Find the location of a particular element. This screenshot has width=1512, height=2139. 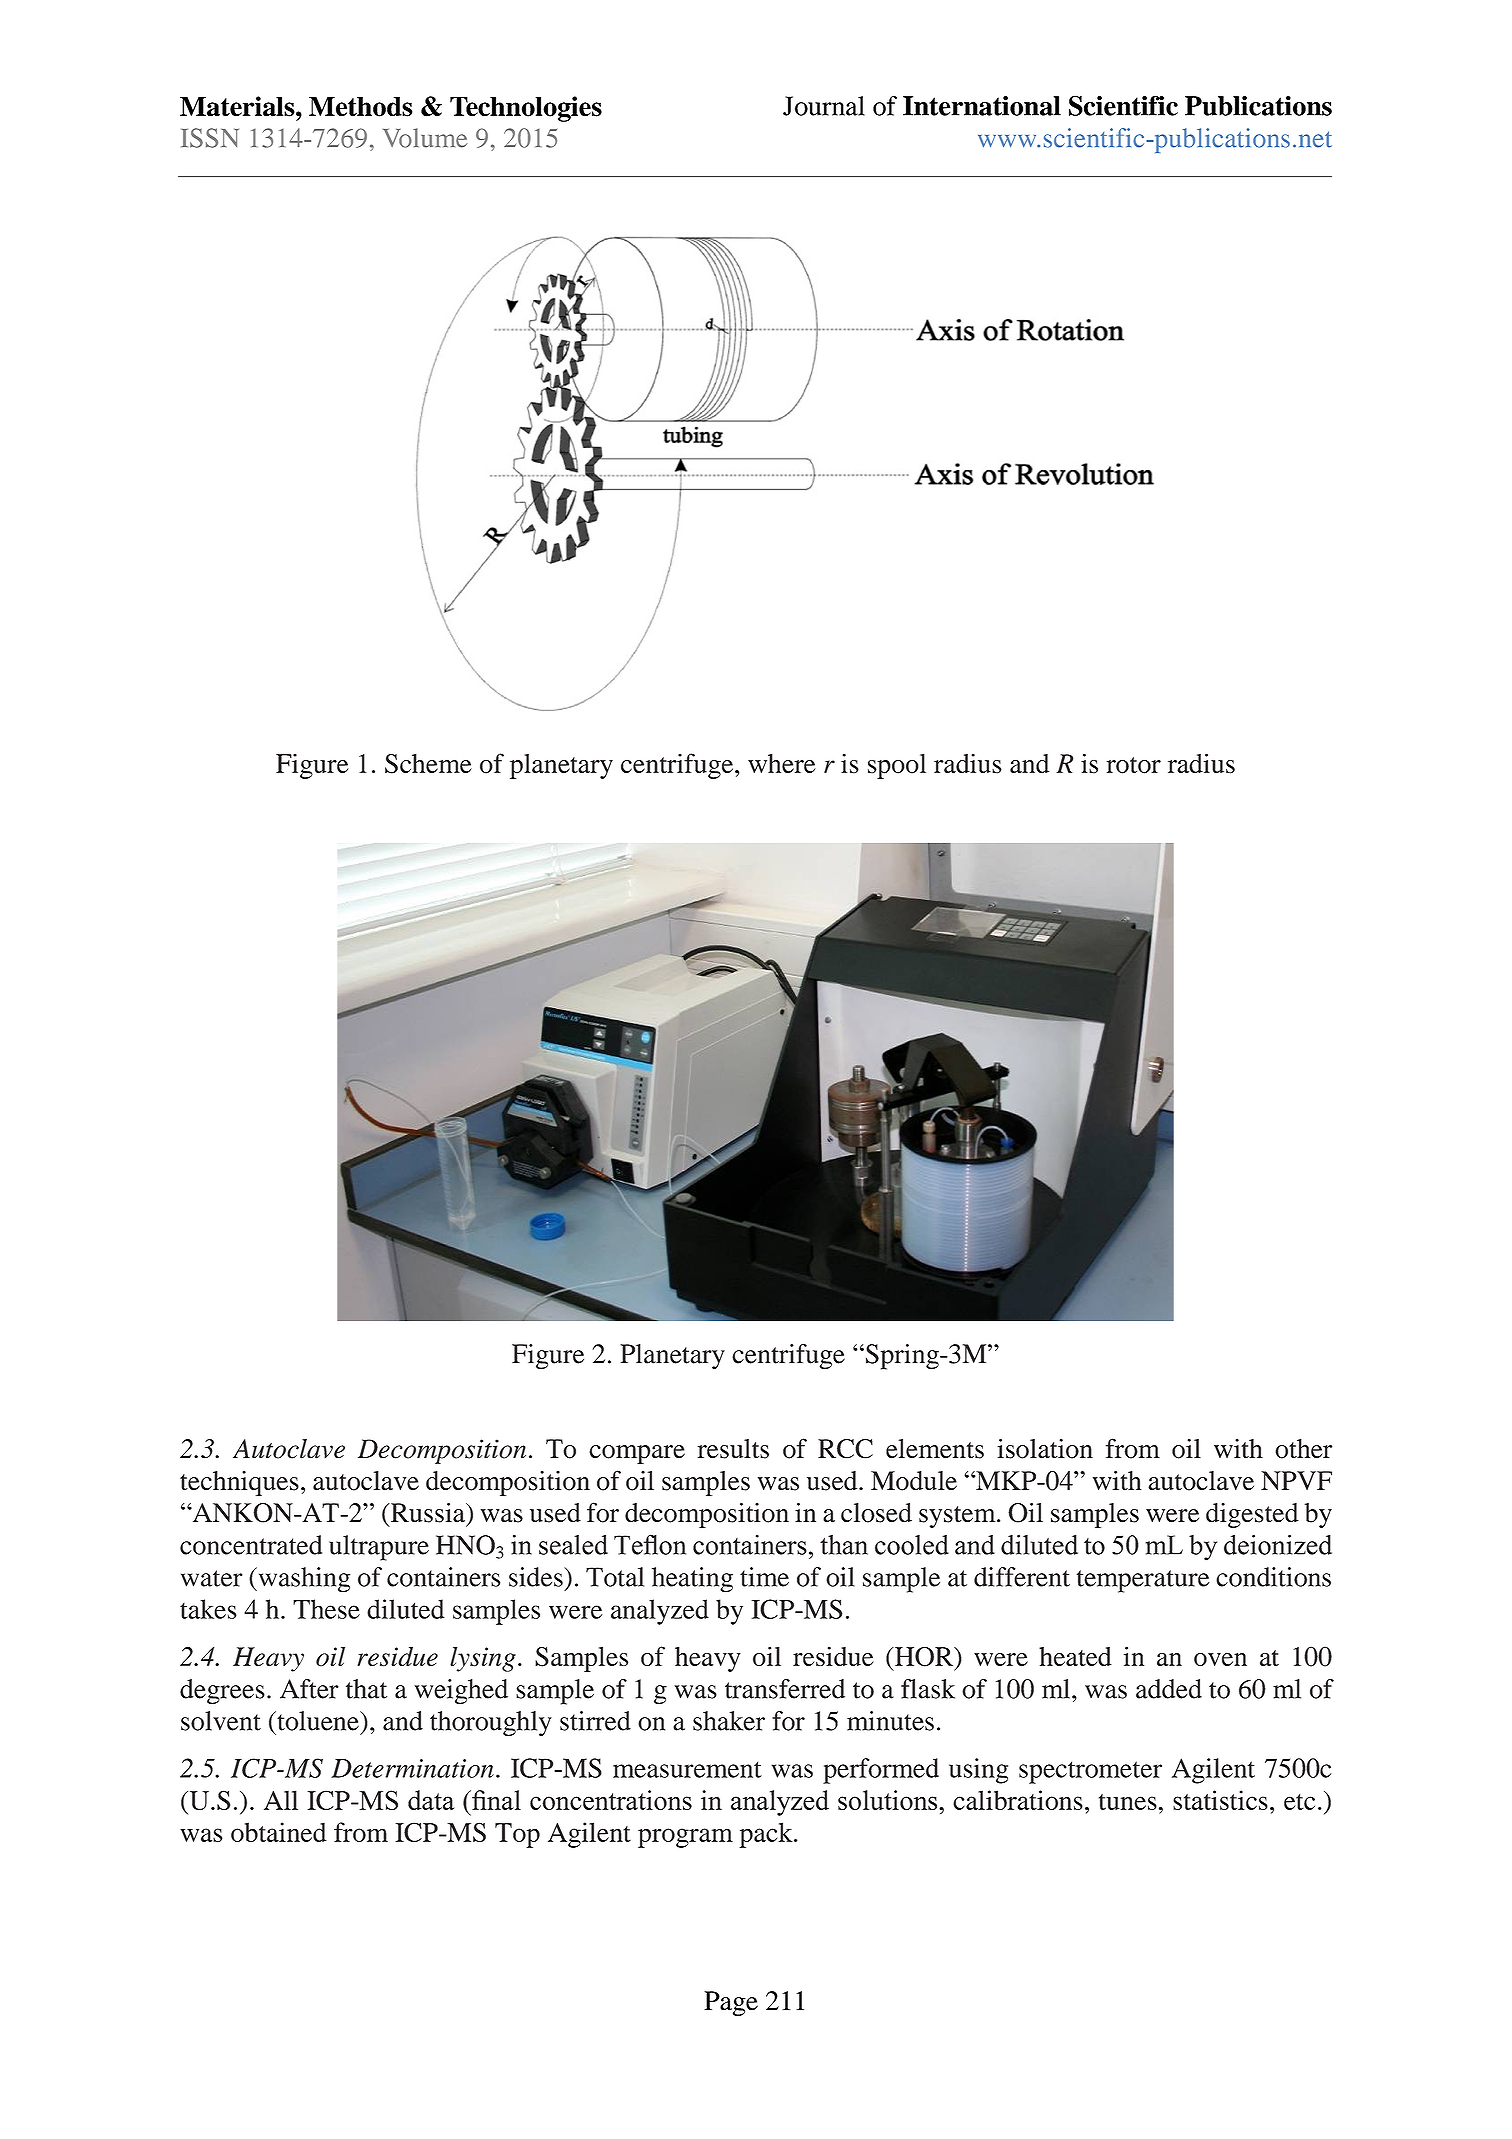

Journal is located at coordinates (824, 106).
